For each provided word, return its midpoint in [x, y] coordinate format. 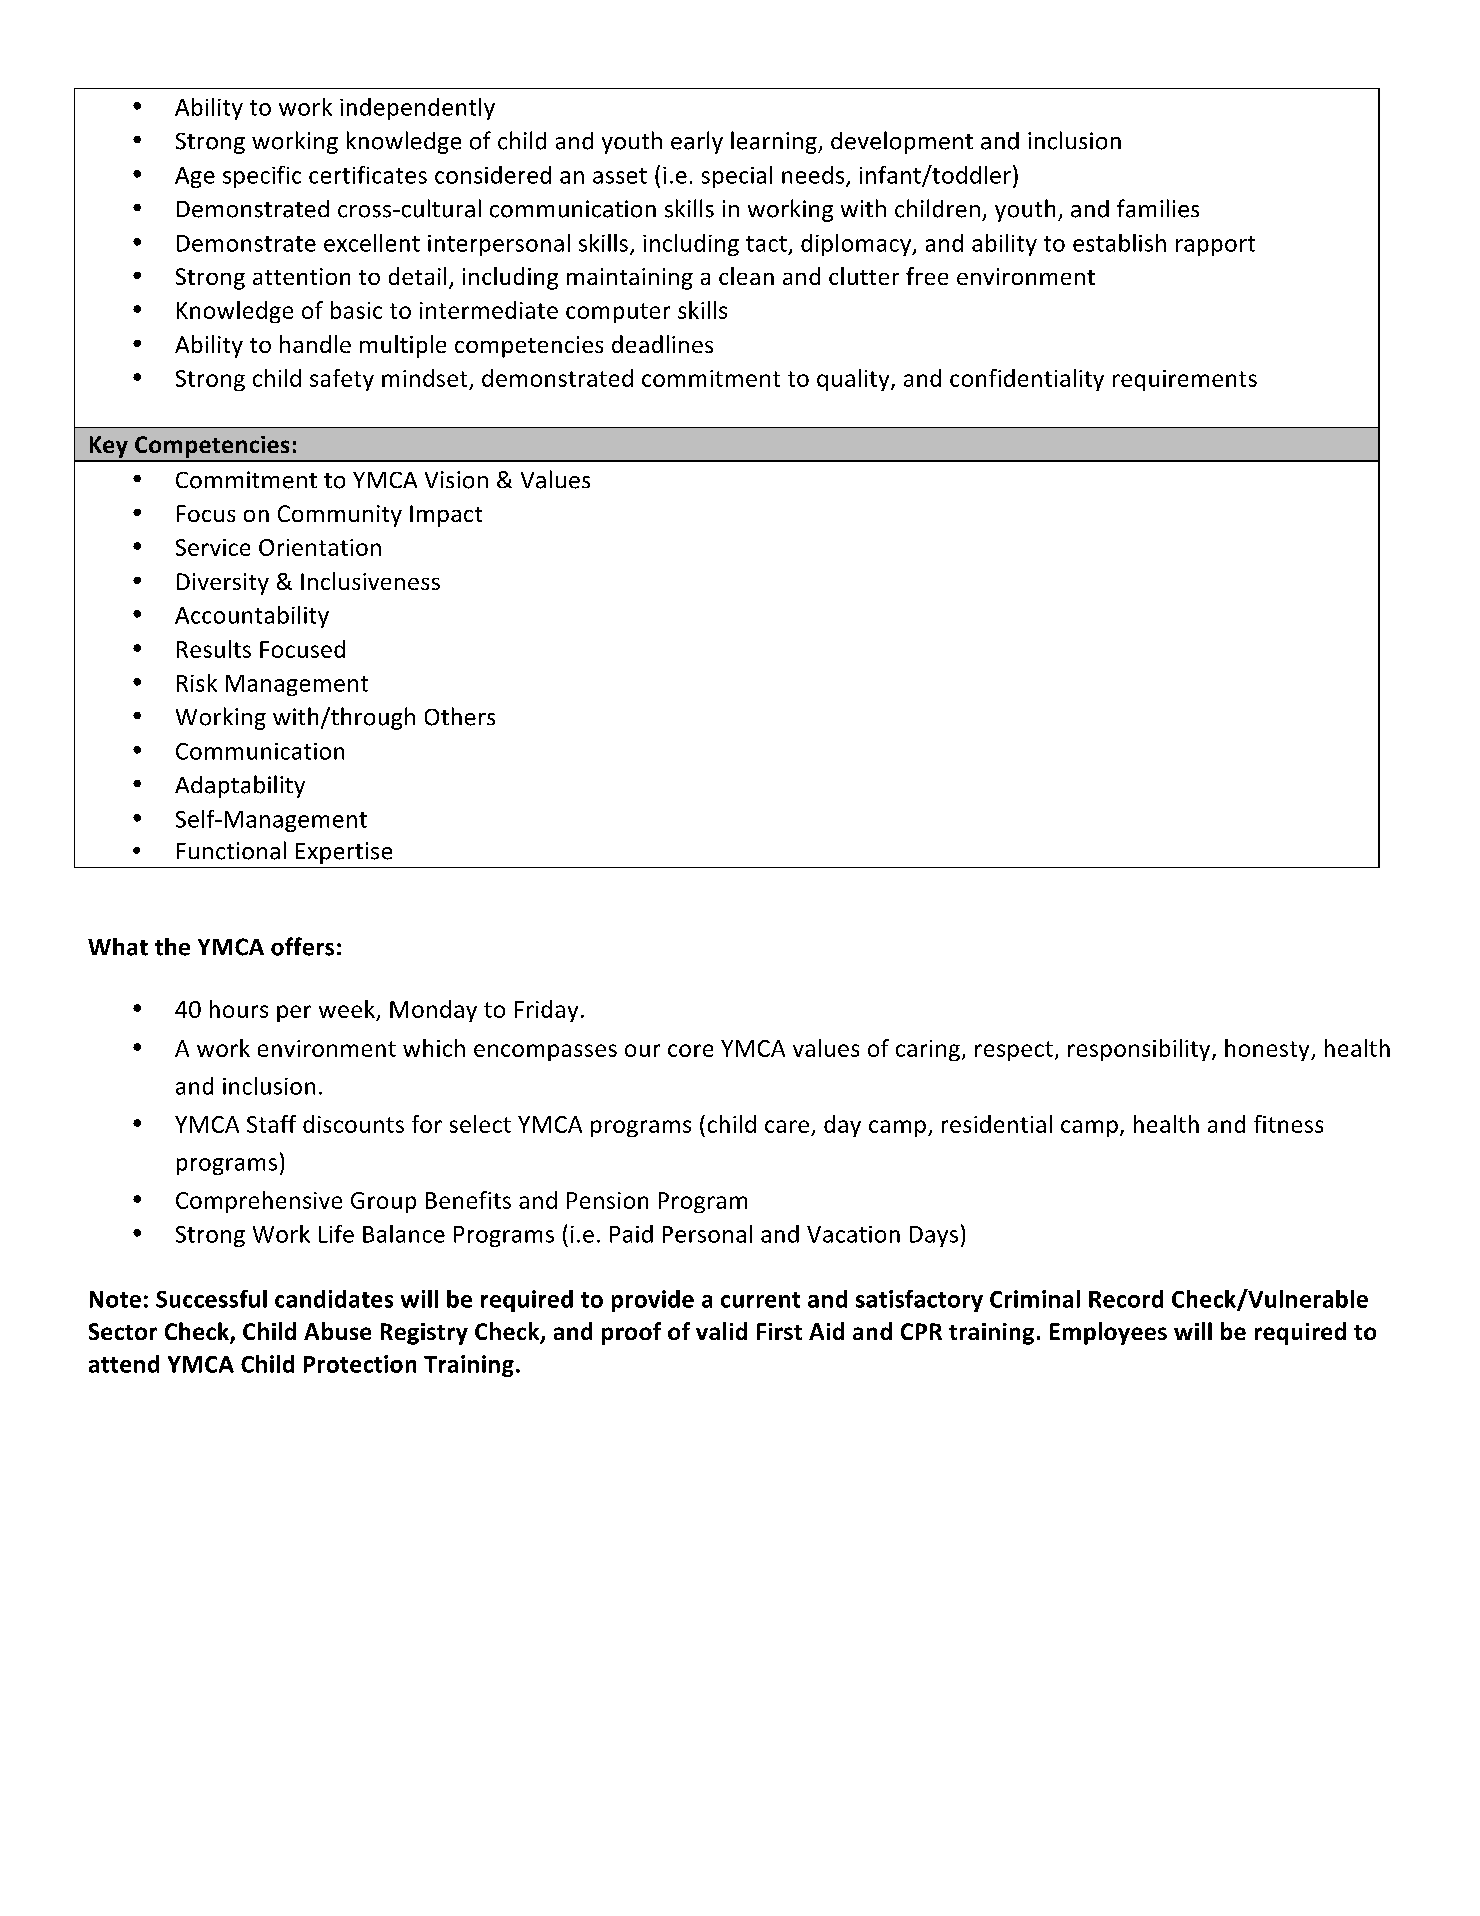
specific [262, 177]
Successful [211, 1299]
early [697, 142]
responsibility [1140, 1050]
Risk [197, 683]
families [1158, 208]
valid [721, 1331]
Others [460, 716]
